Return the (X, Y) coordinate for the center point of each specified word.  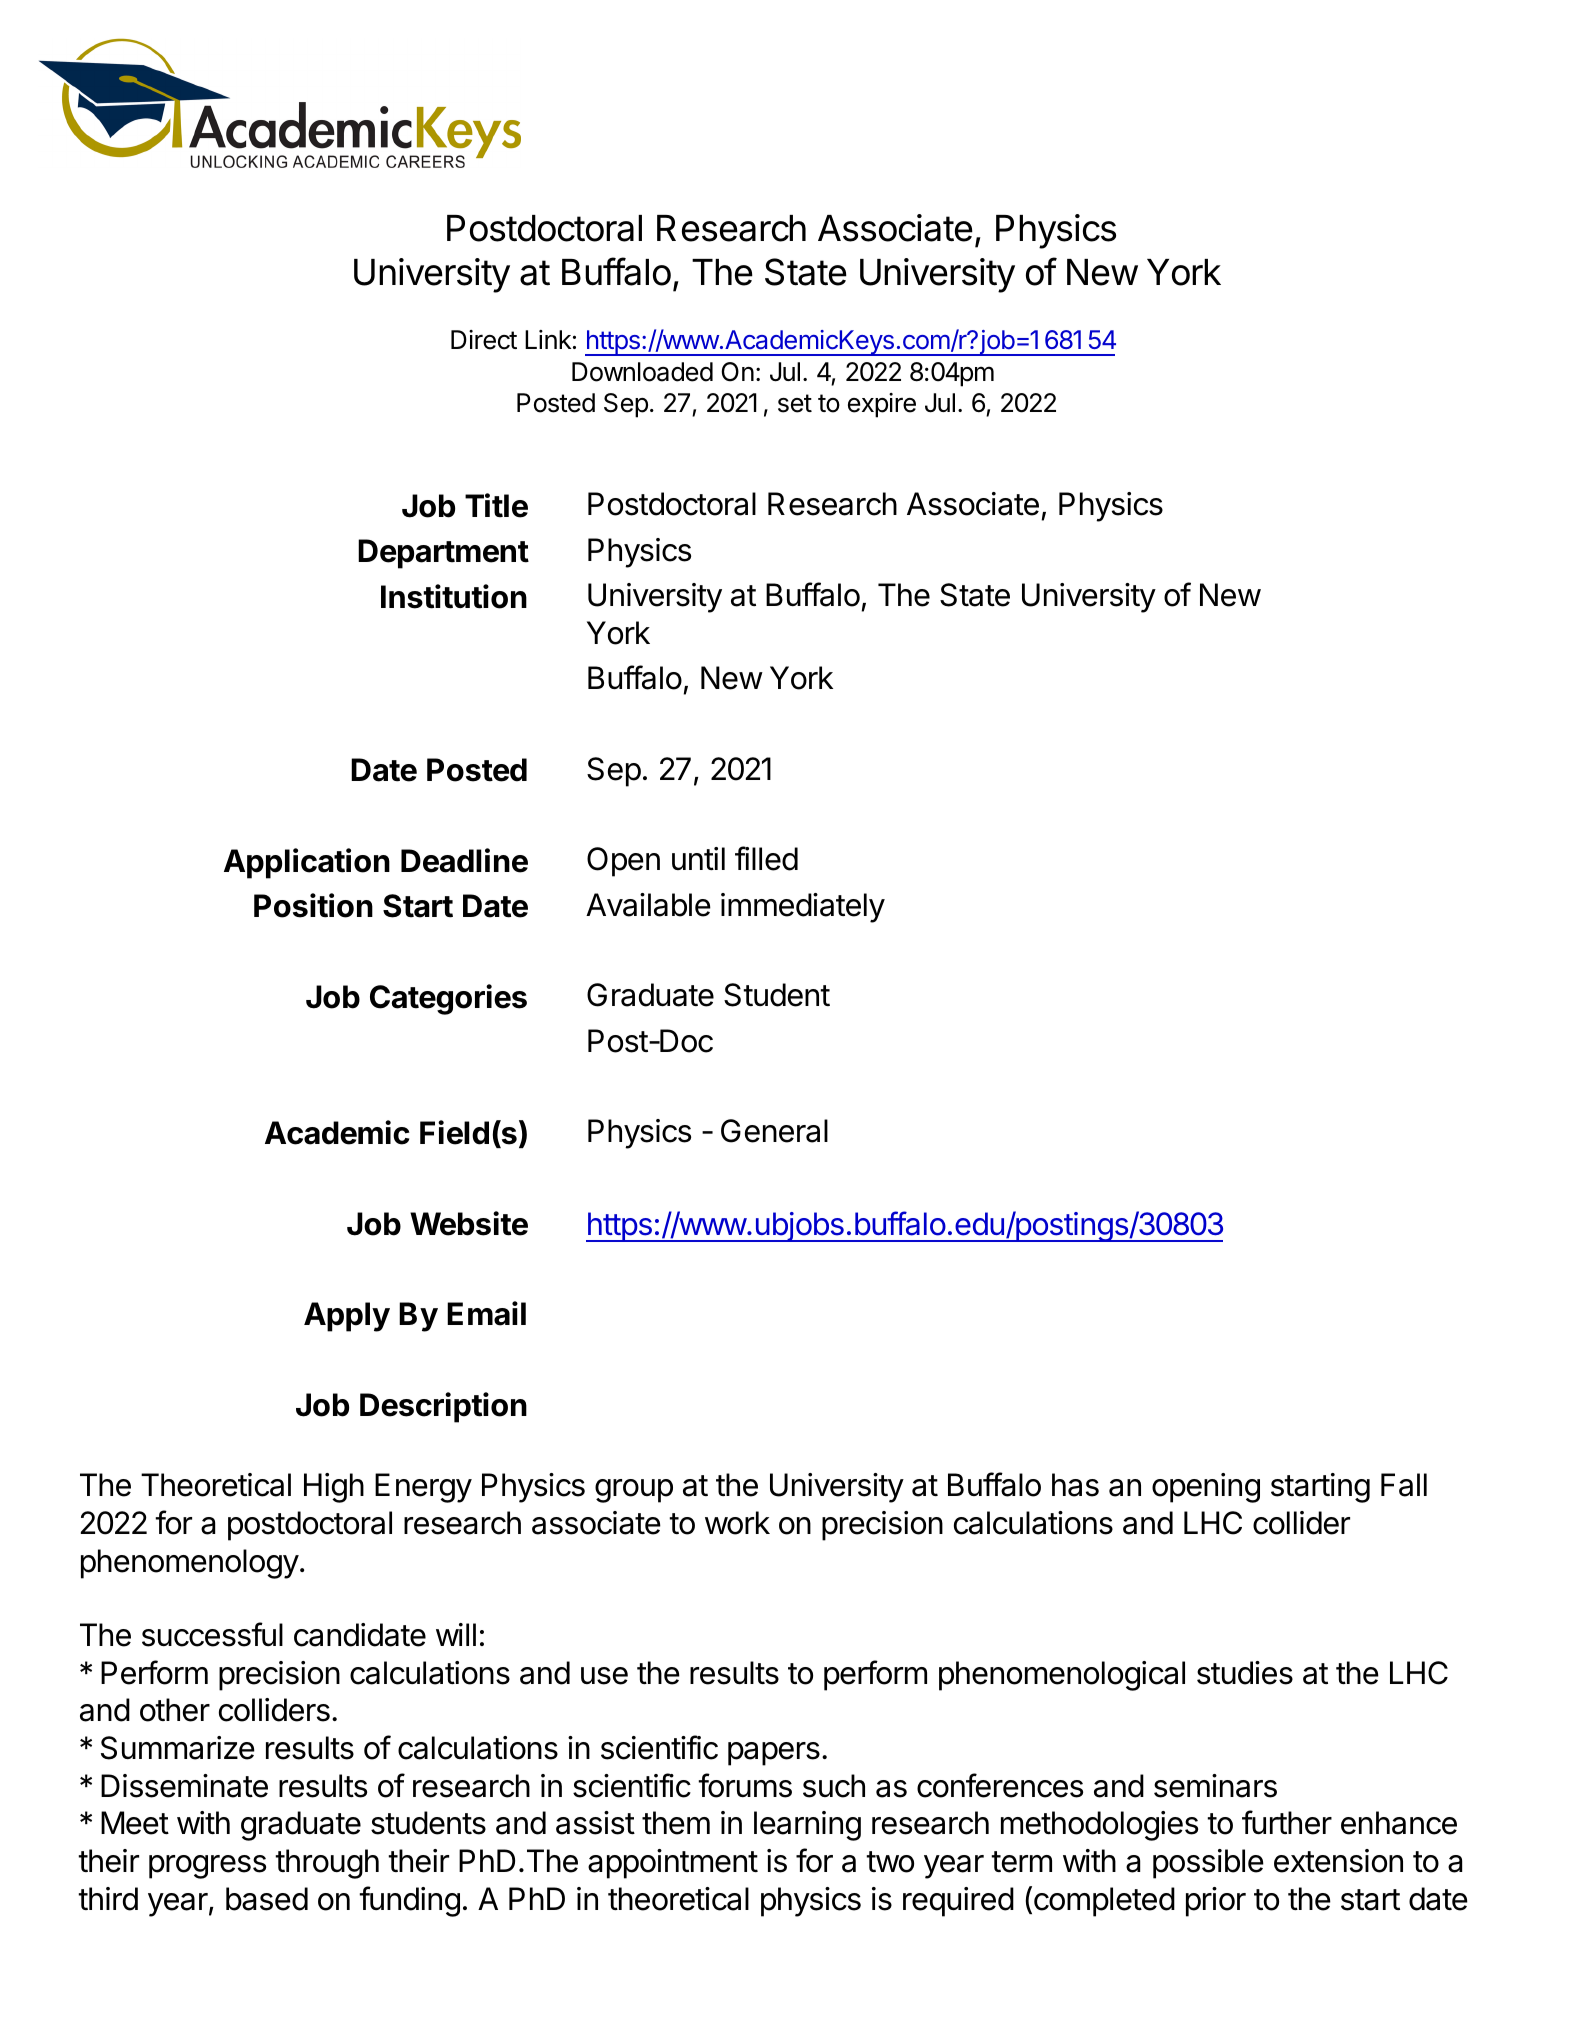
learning (807, 1826)
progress (207, 1867)
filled (766, 858)
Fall (1404, 1485)
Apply (347, 1317)
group (634, 1491)
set (795, 403)
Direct (484, 340)
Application (307, 863)
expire (882, 405)
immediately (803, 908)
